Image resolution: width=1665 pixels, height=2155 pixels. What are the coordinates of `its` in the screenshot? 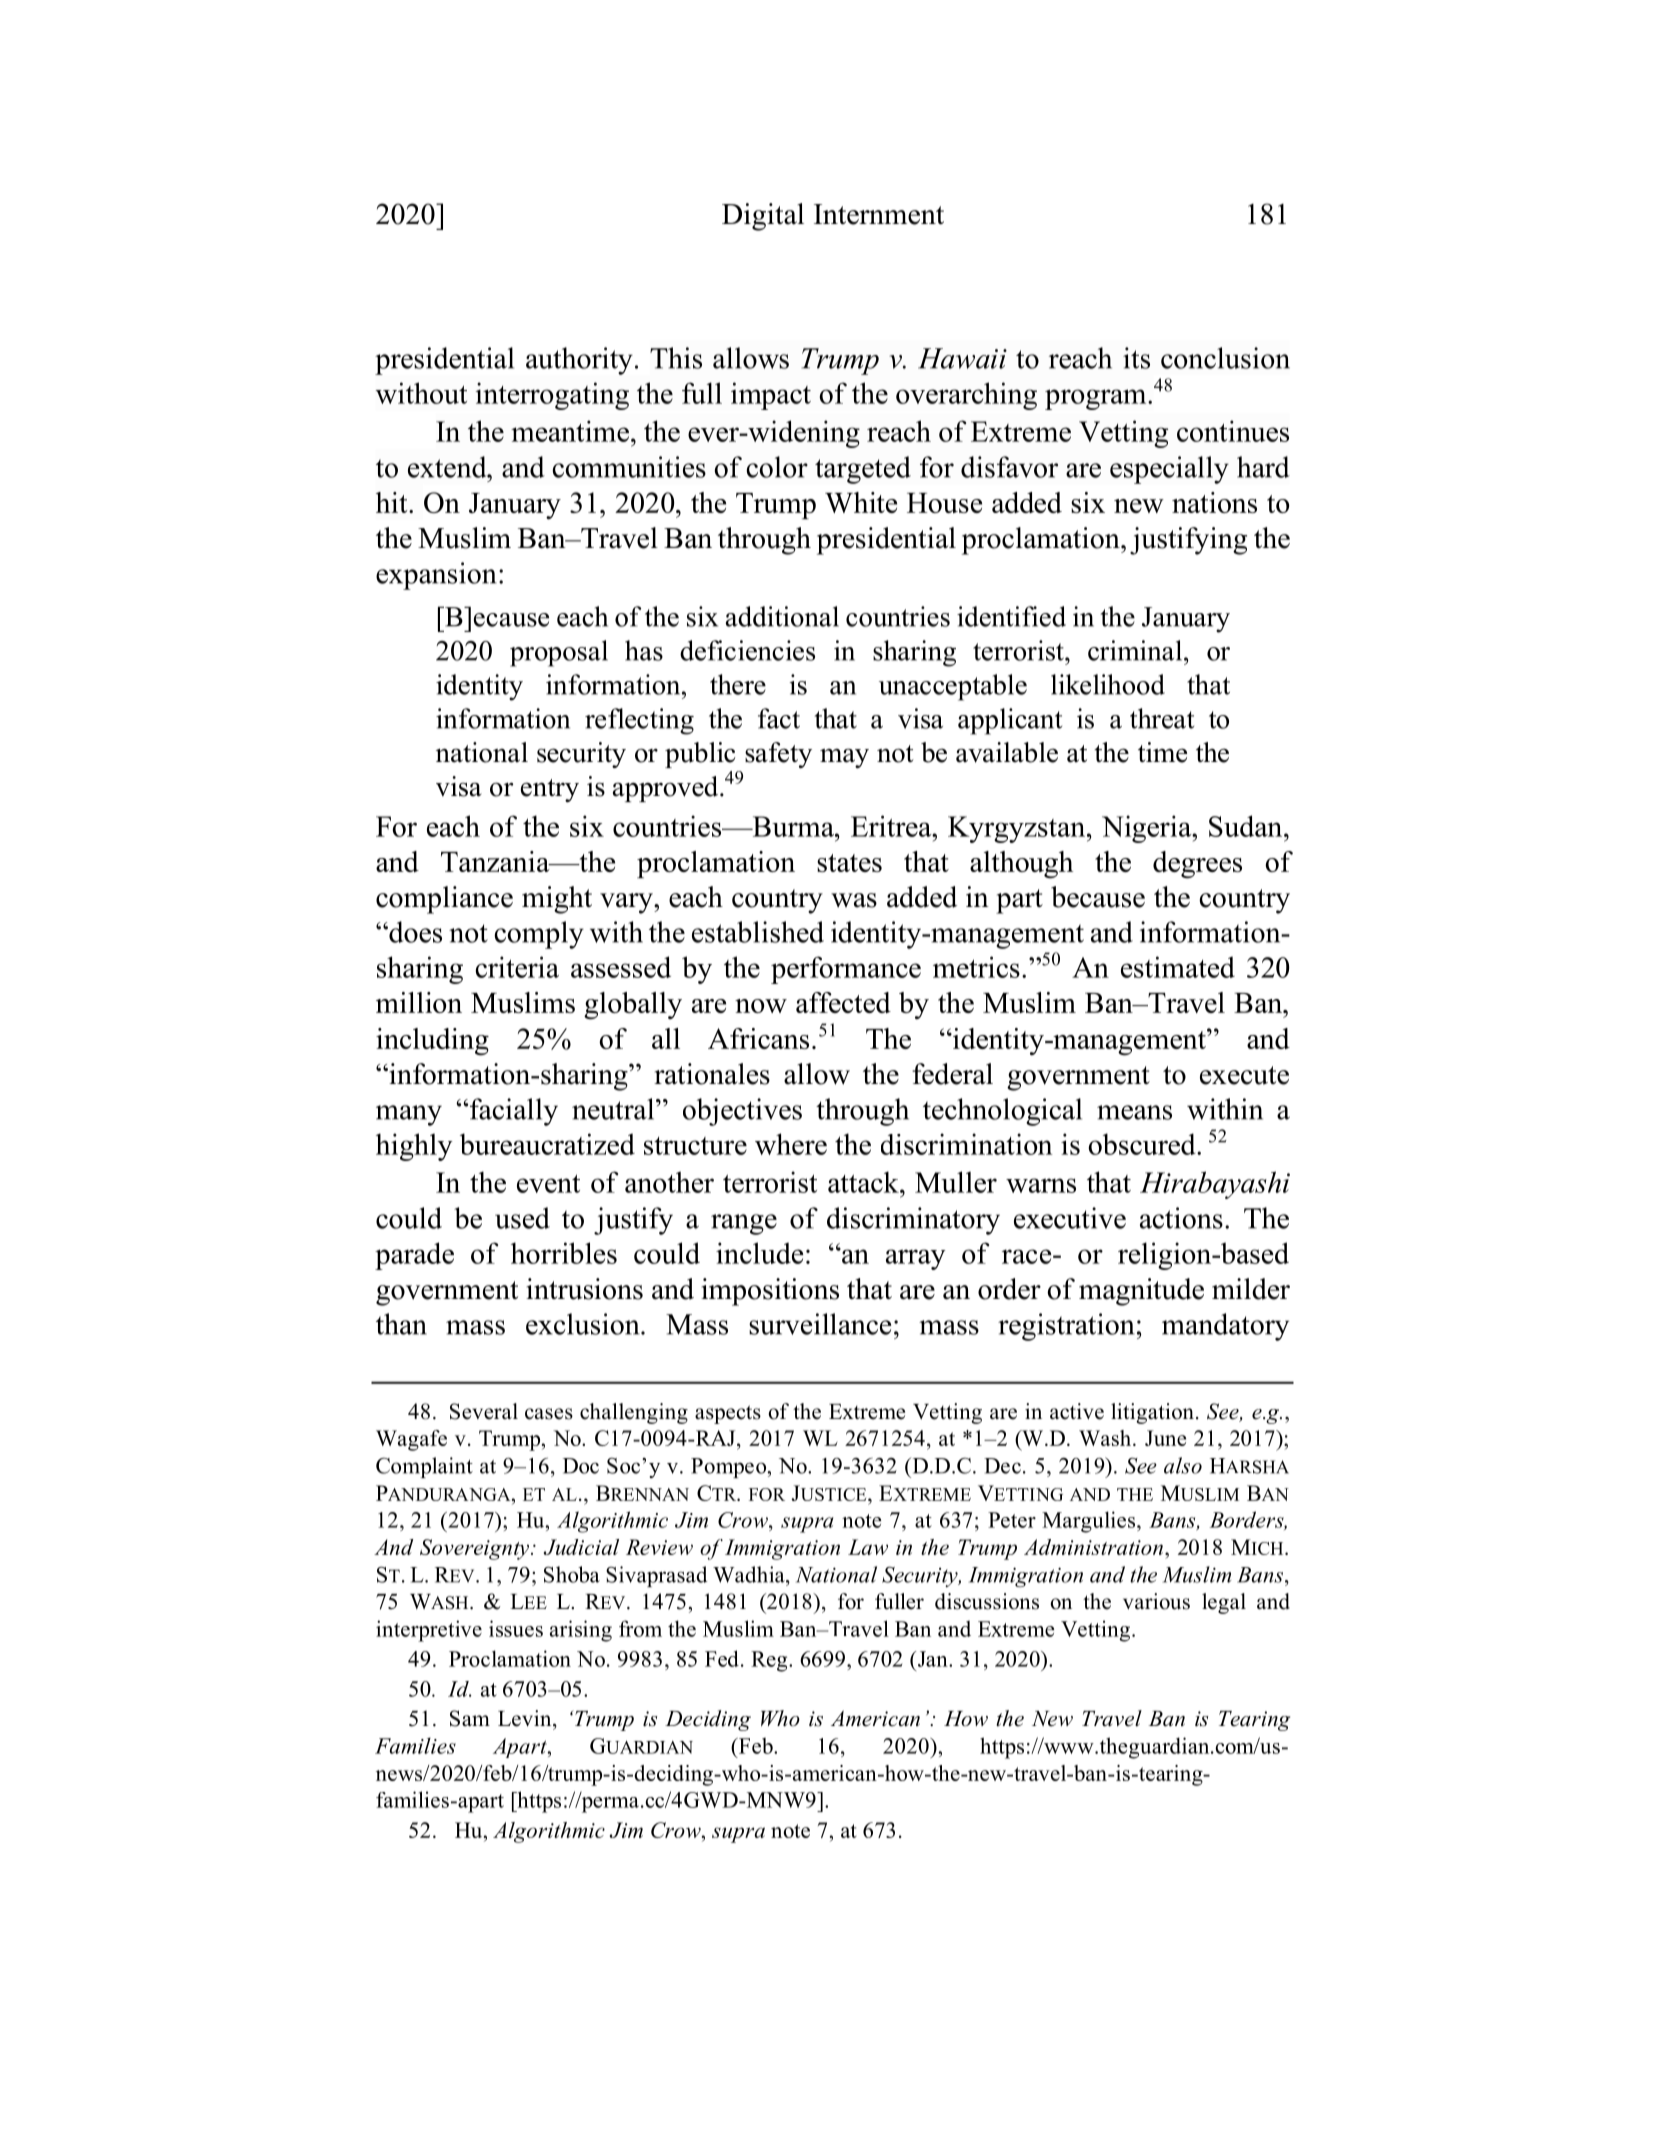 It's located at (1136, 358).
